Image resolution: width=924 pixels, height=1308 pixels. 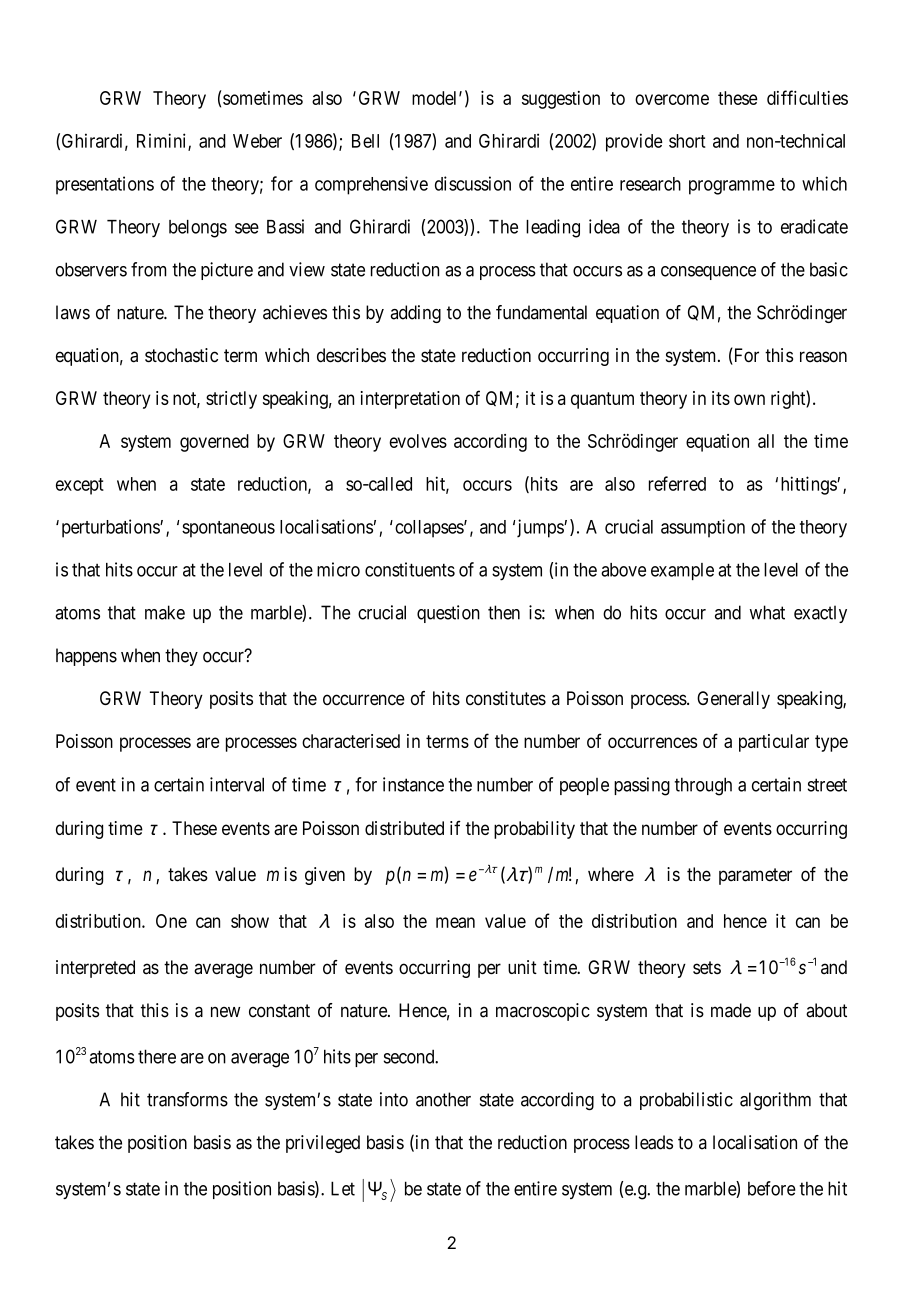 I want to click on stochastic, so click(x=181, y=355).
